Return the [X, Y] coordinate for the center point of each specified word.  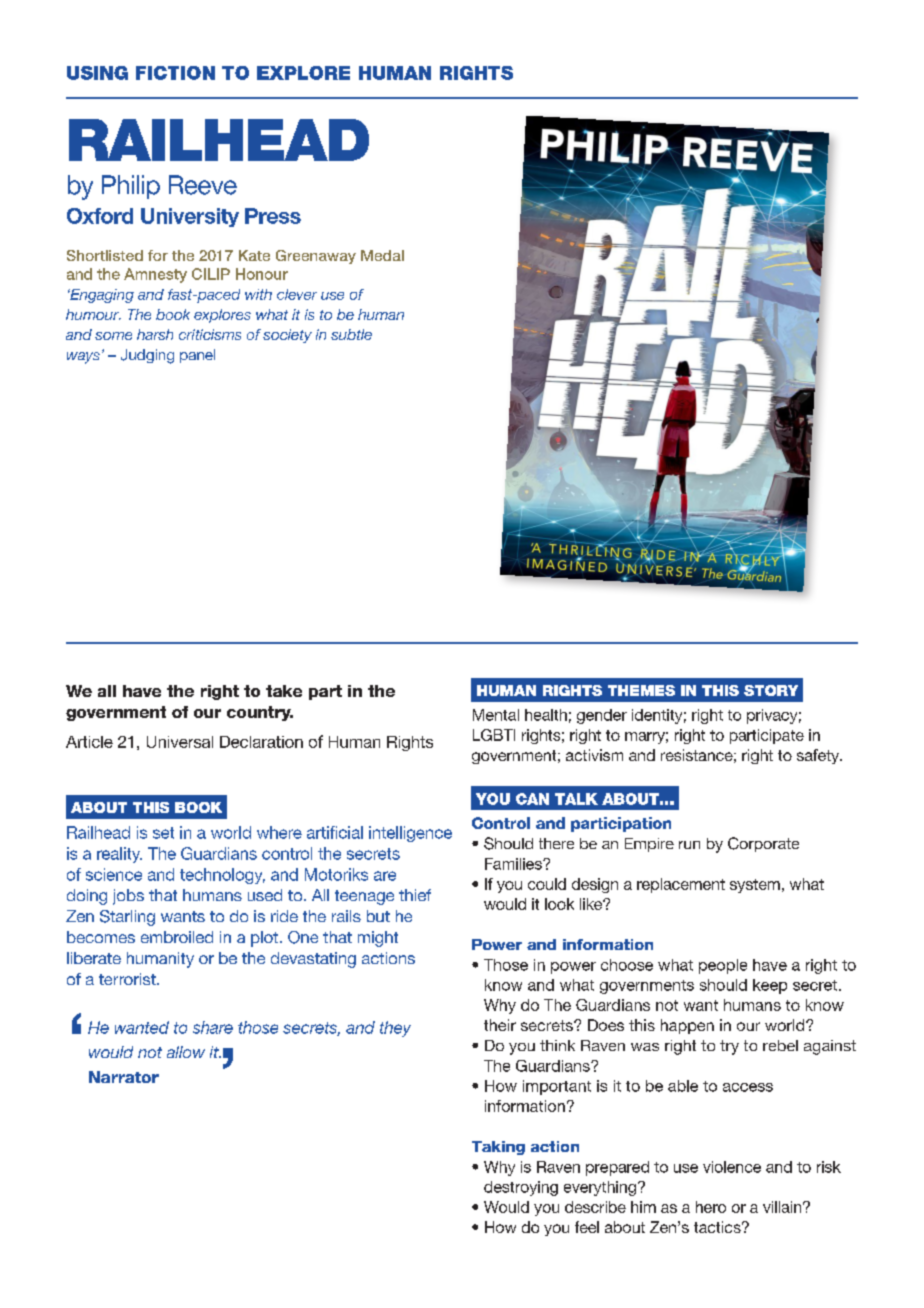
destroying [521, 1188]
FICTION [175, 73]
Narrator [124, 1077]
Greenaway [316, 257]
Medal [382, 255]
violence [732, 1167]
